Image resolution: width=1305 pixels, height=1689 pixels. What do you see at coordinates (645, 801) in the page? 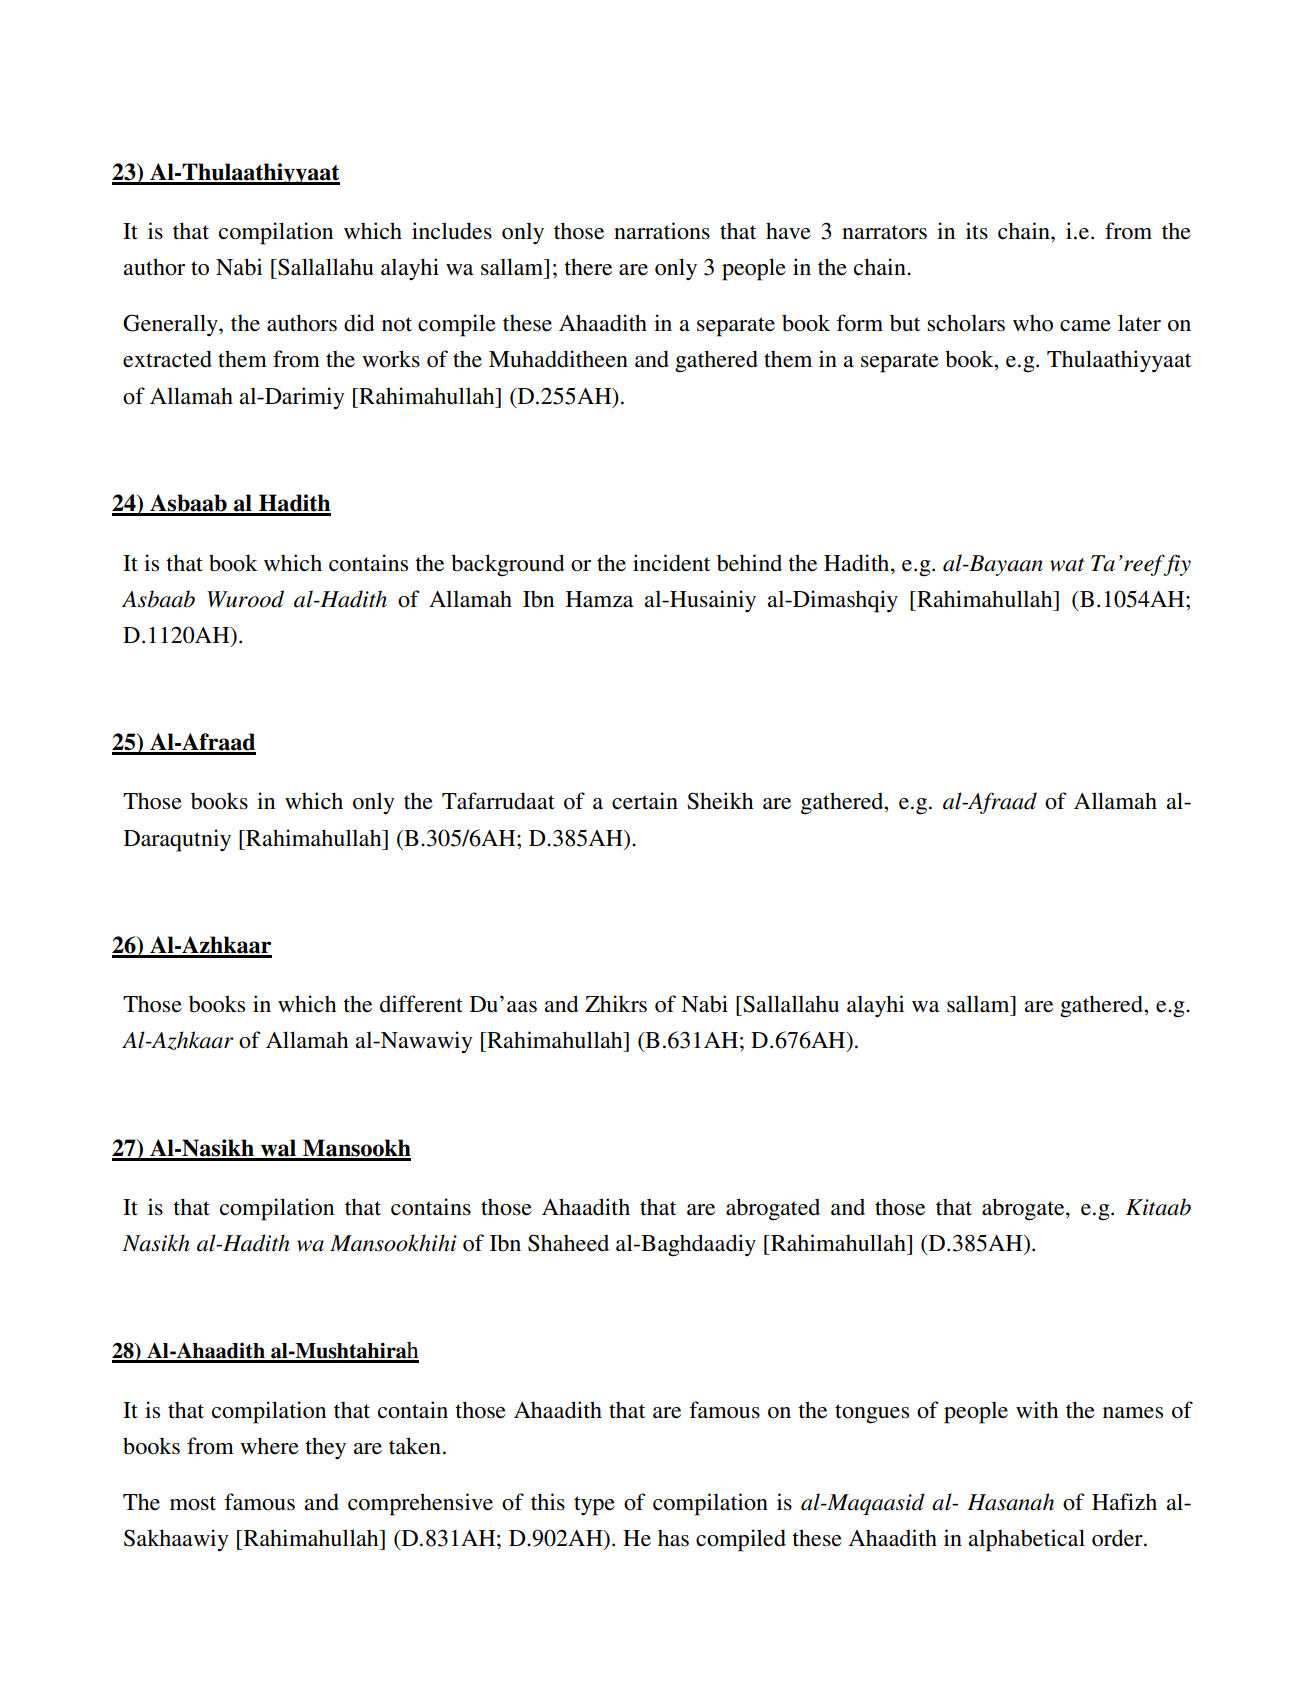
I see `certain` at bounding box center [645, 801].
